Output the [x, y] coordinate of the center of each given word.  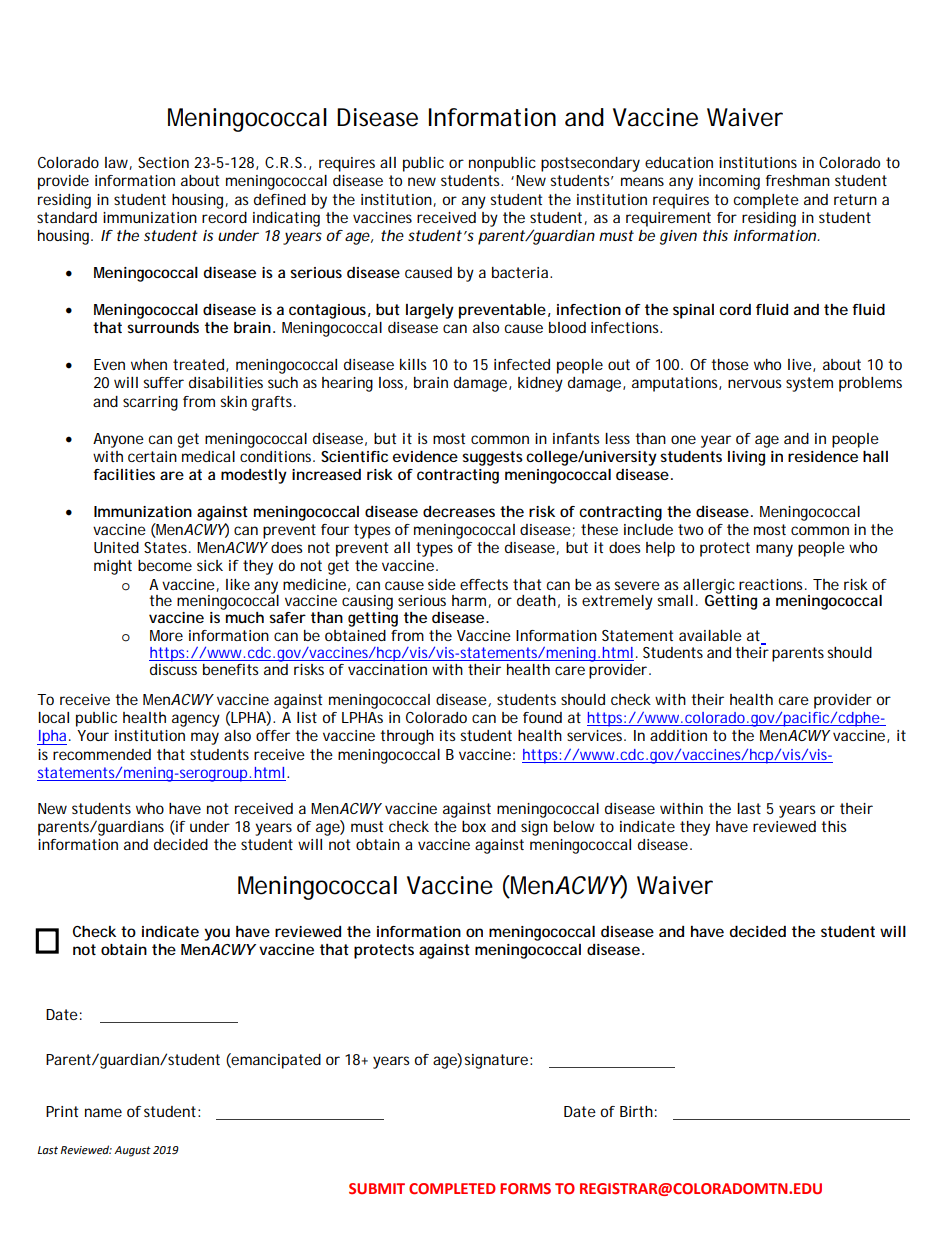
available [710, 635]
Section [163, 162]
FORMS [525, 1188]
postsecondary [590, 164]
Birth [636, 1111]
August [132, 1151]
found [542, 717]
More [166, 635]
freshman [798, 180]
